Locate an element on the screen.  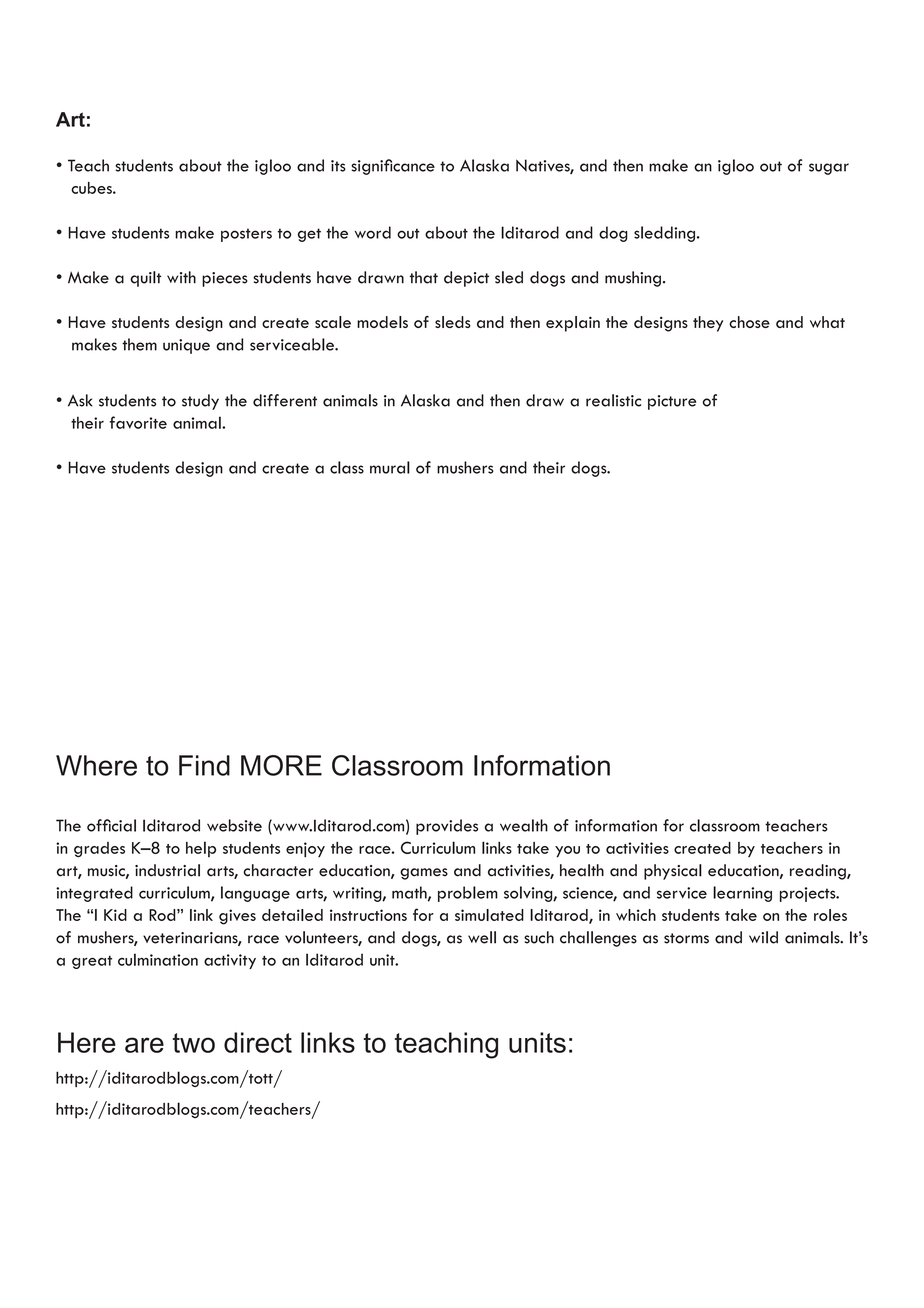
physical is located at coordinates (673, 872).
